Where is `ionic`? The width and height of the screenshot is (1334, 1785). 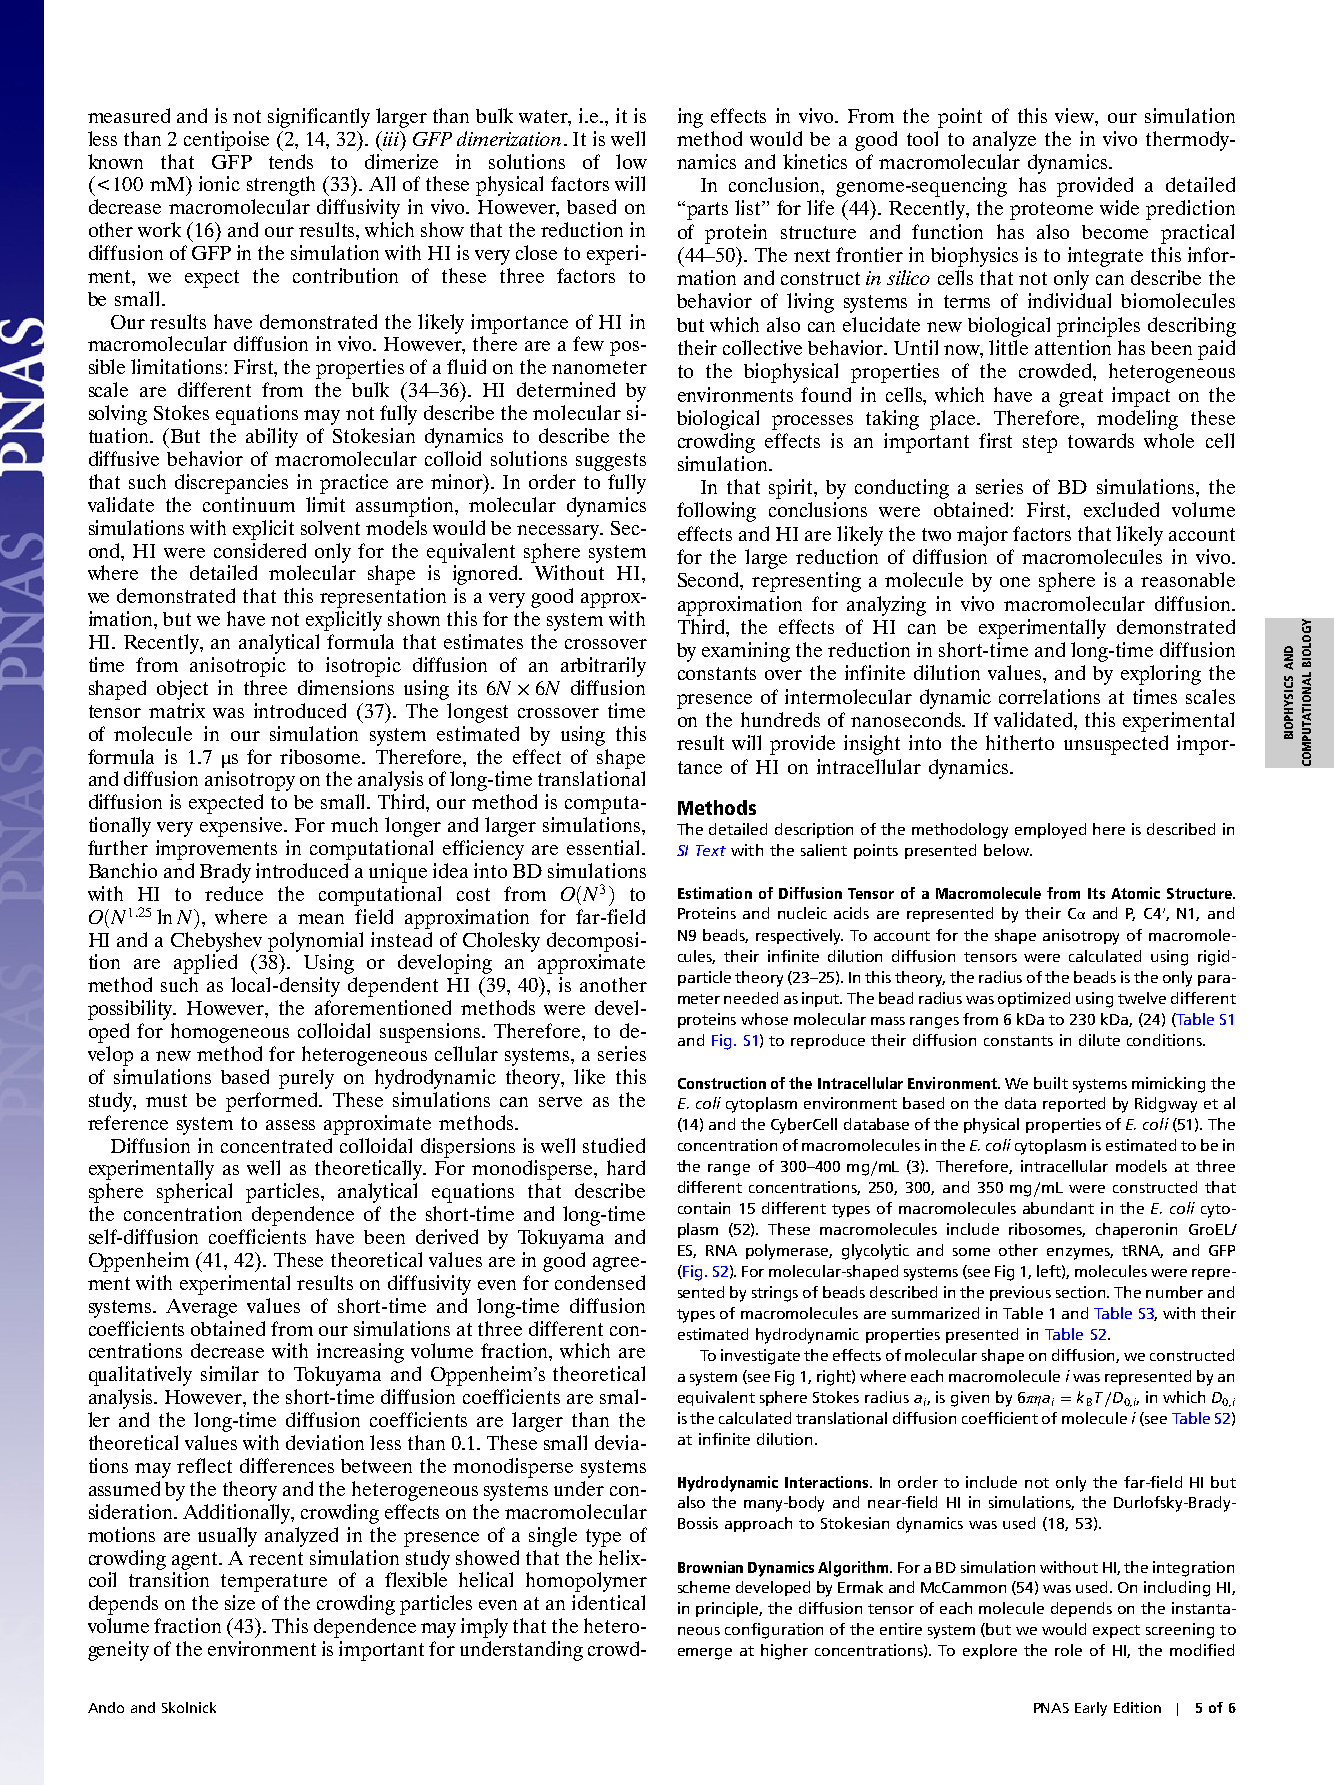
ionic is located at coordinates (219, 183).
